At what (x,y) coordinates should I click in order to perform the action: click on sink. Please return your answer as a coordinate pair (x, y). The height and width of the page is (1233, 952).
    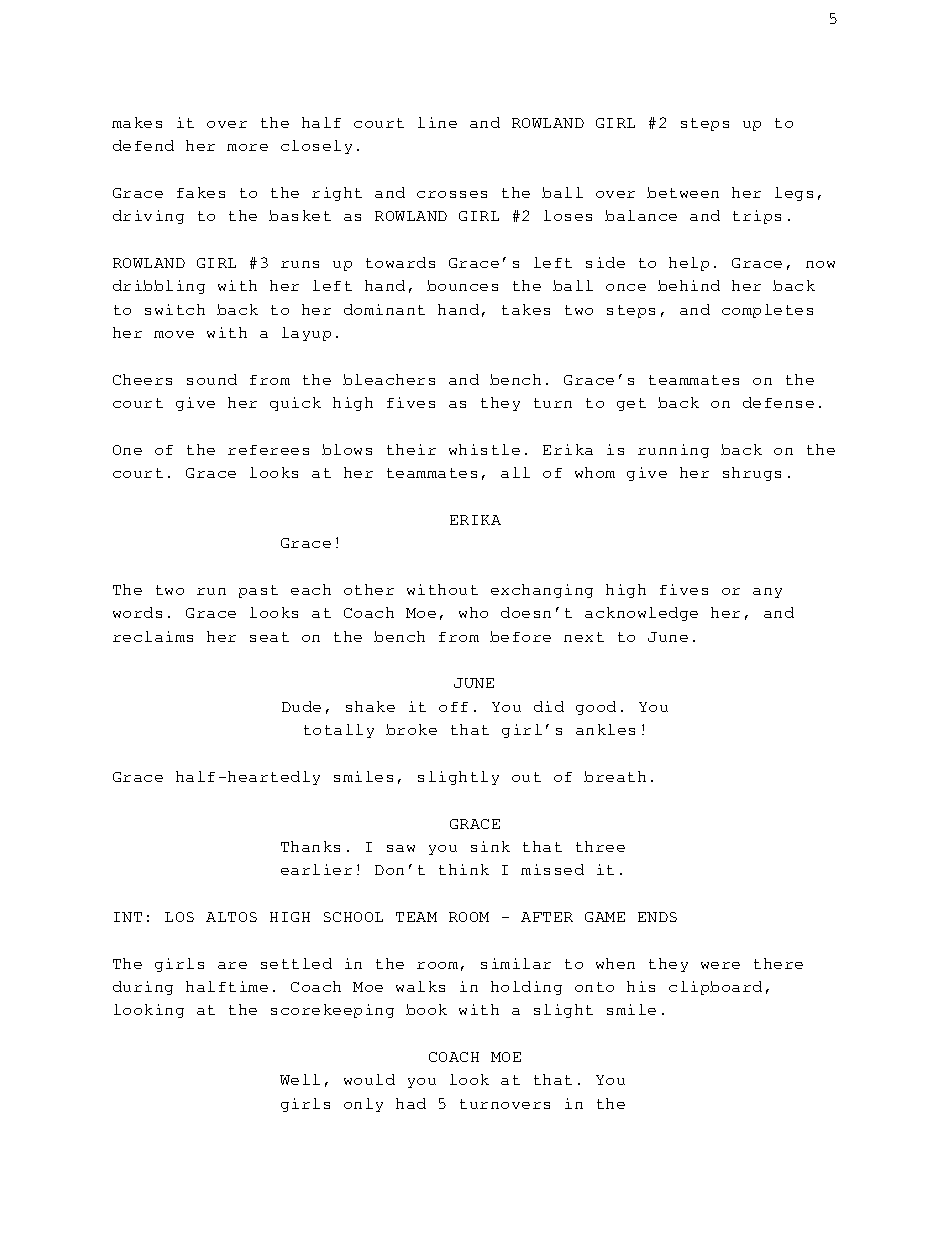
    Looking at the image, I should click on (490, 846).
